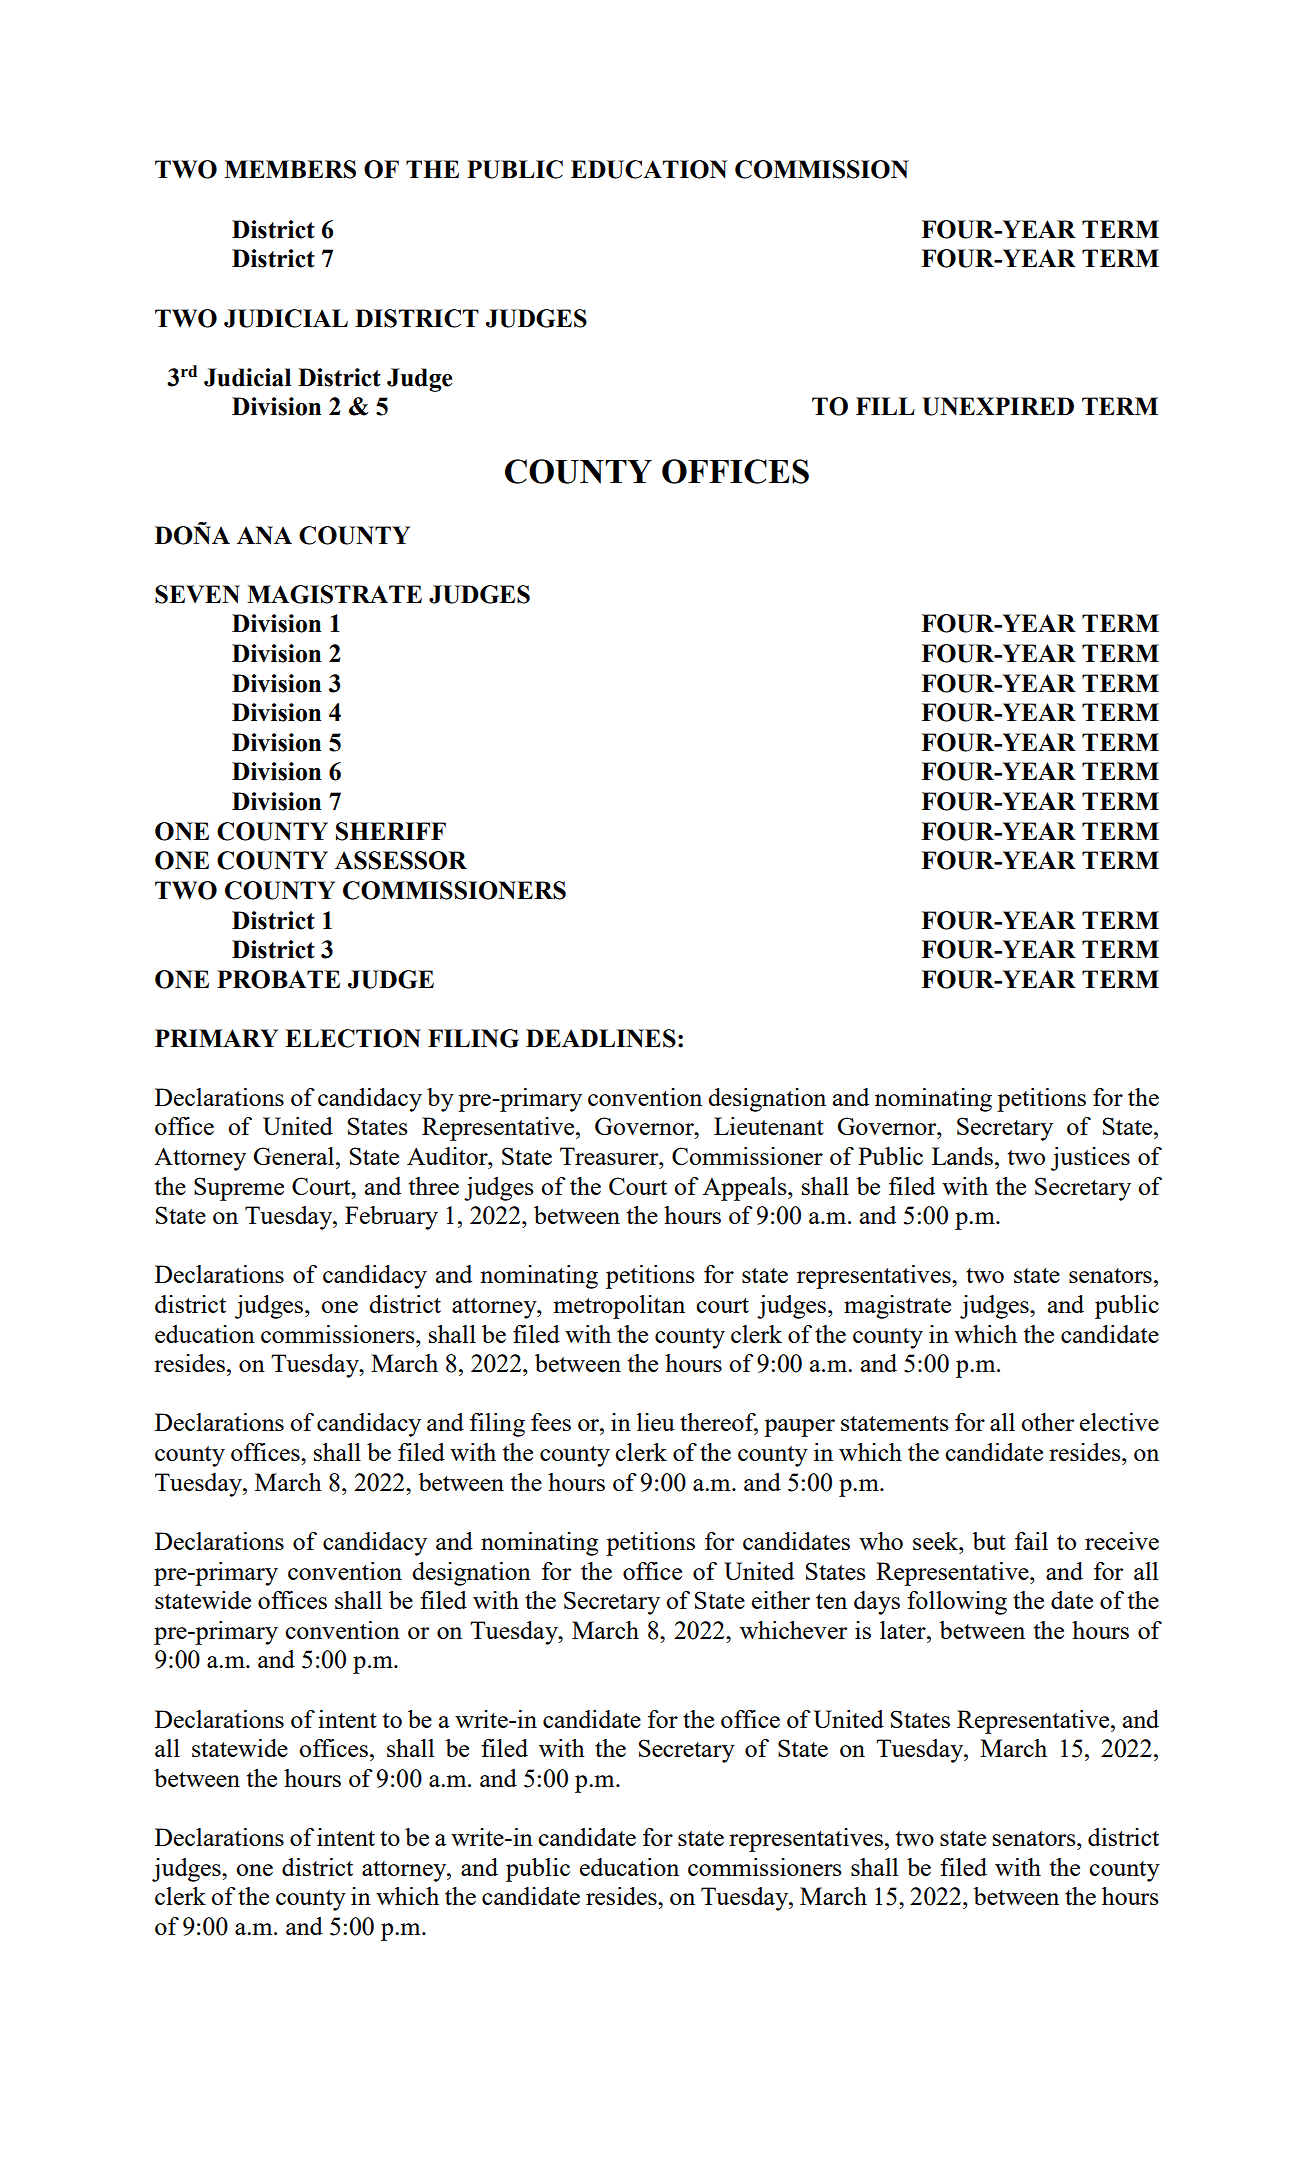  What do you see at coordinates (353, 1038) in the screenshot?
I see `ELECTION` at bounding box center [353, 1038].
